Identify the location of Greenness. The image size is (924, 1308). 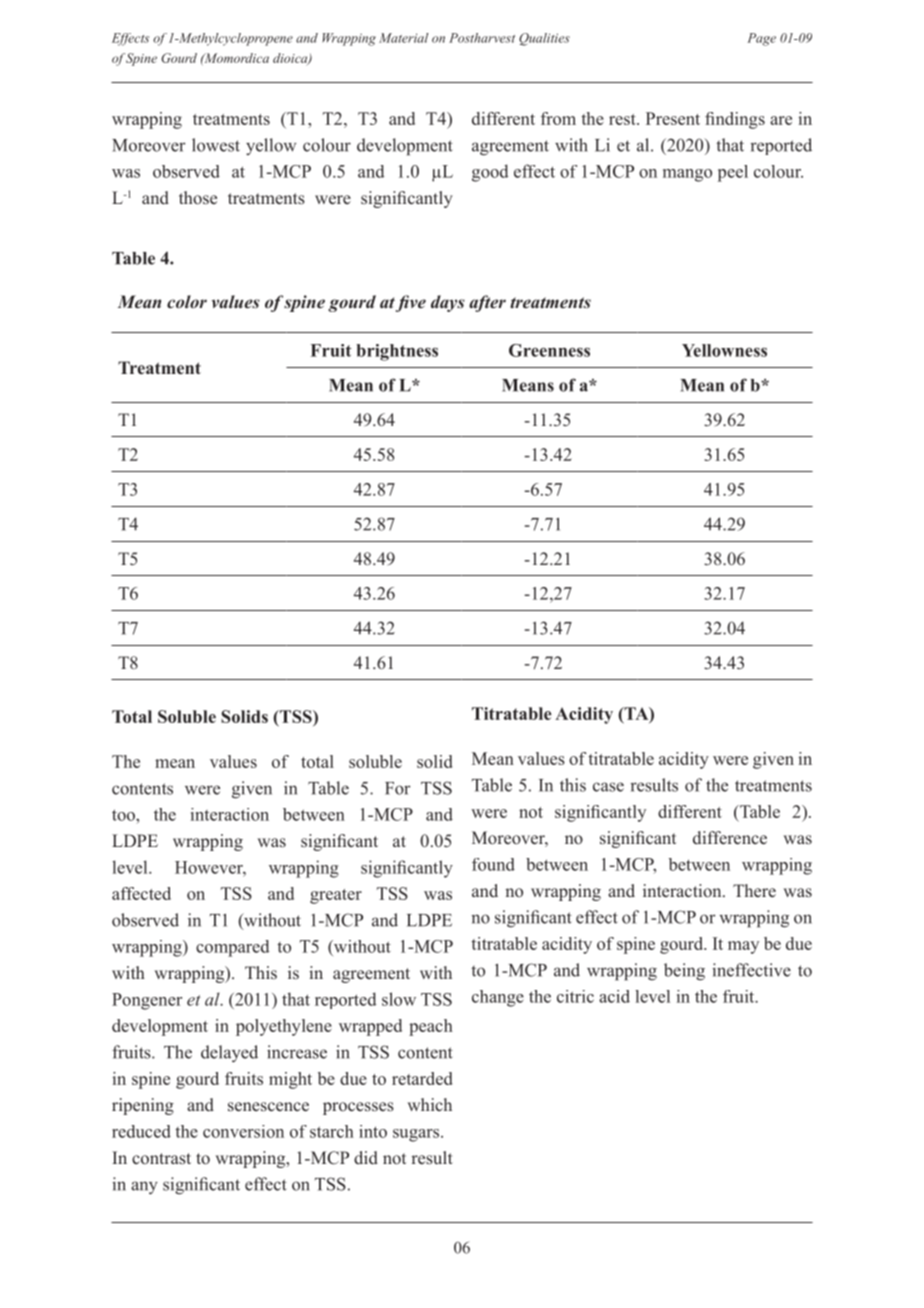
(549, 350).
